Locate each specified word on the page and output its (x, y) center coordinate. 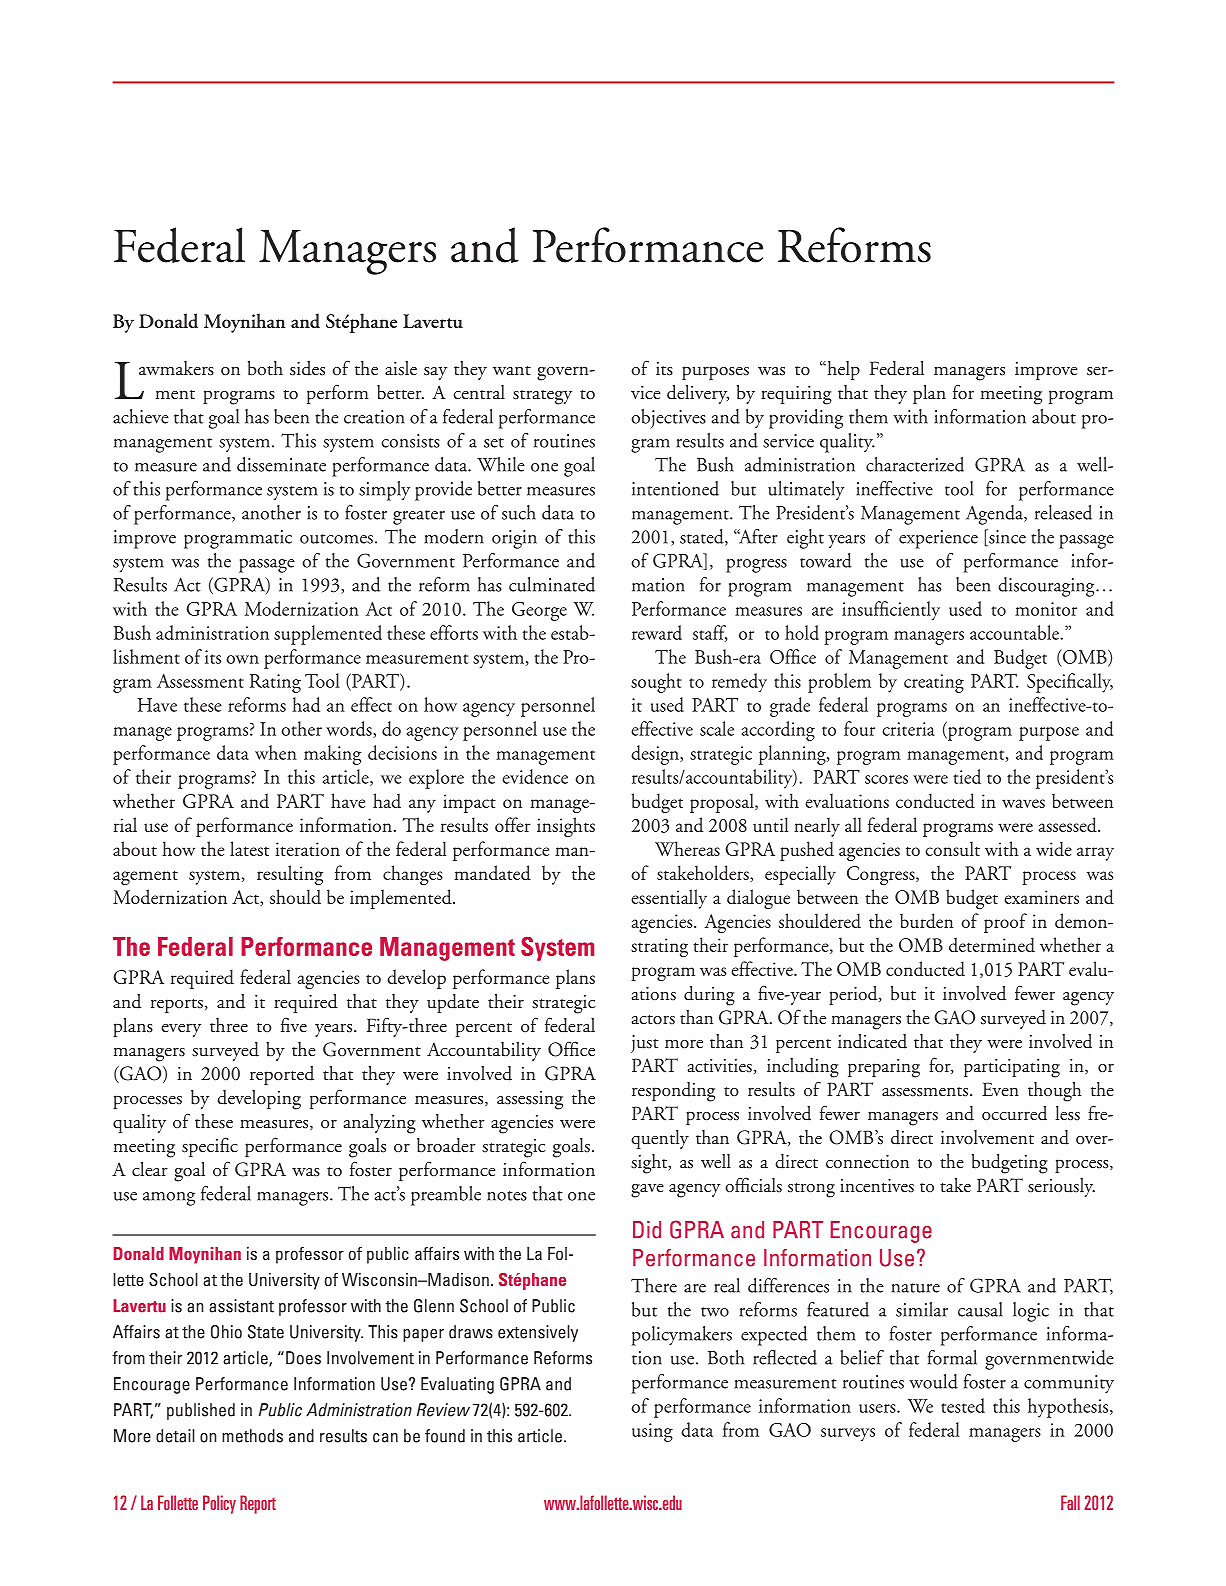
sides (307, 368)
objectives (668, 419)
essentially (669, 899)
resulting (290, 875)
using (652, 1432)
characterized (915, 464)
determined (992, 944)
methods (252, 1436)
